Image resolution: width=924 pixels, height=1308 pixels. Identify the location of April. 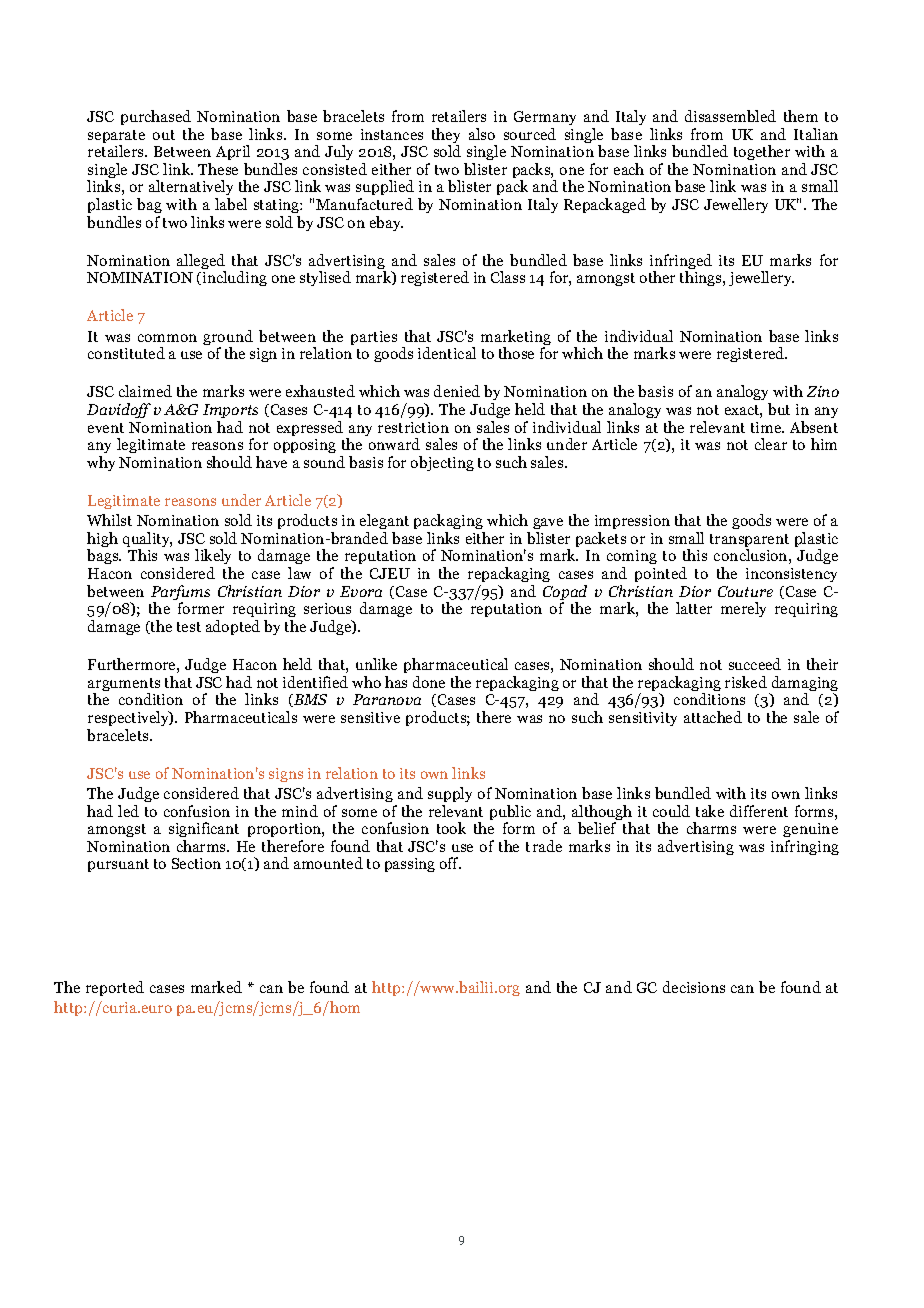
(233, 154).
